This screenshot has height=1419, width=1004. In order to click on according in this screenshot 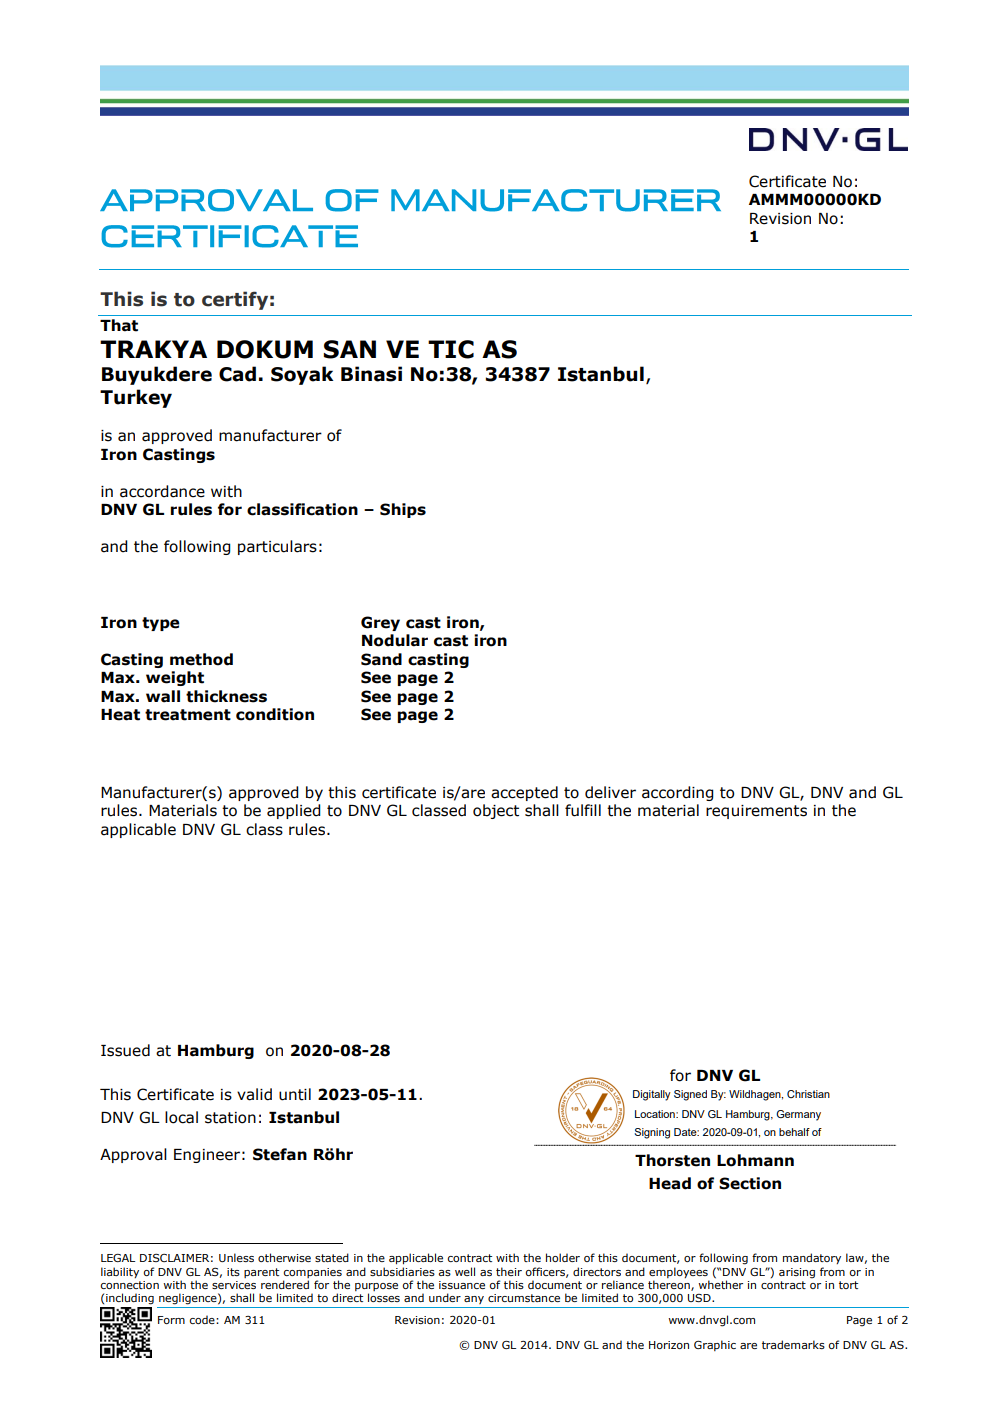, I will do `click(678, 793)`.
